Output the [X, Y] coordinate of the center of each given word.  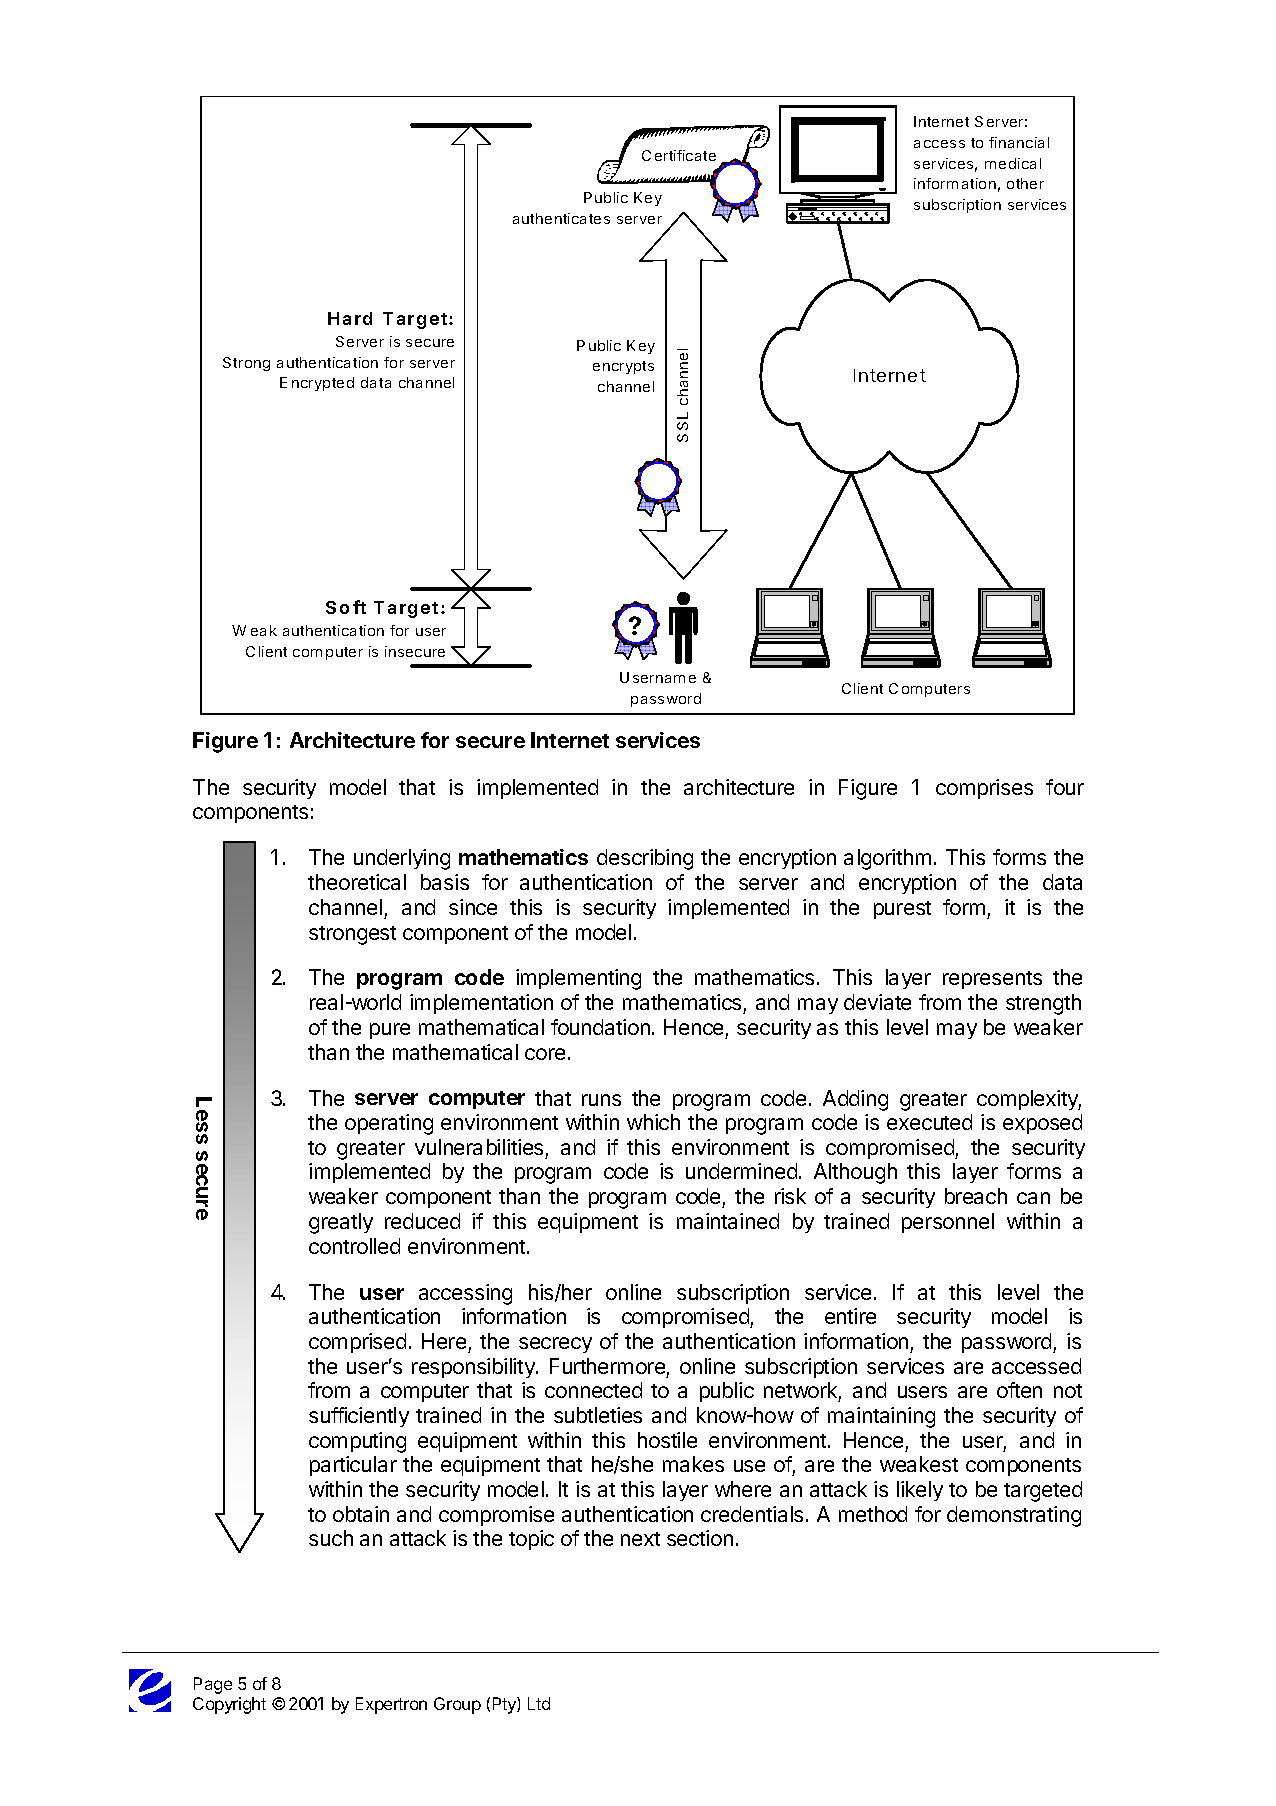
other [1025, 183]
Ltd [539, 1703]
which [653, 1122]
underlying [402, 859]
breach [976, 1196]
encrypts [623, 367]
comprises [984, 789]
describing [645, 859]
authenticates [561, 218]
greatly [341, 1223]
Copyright [229, 1705]
